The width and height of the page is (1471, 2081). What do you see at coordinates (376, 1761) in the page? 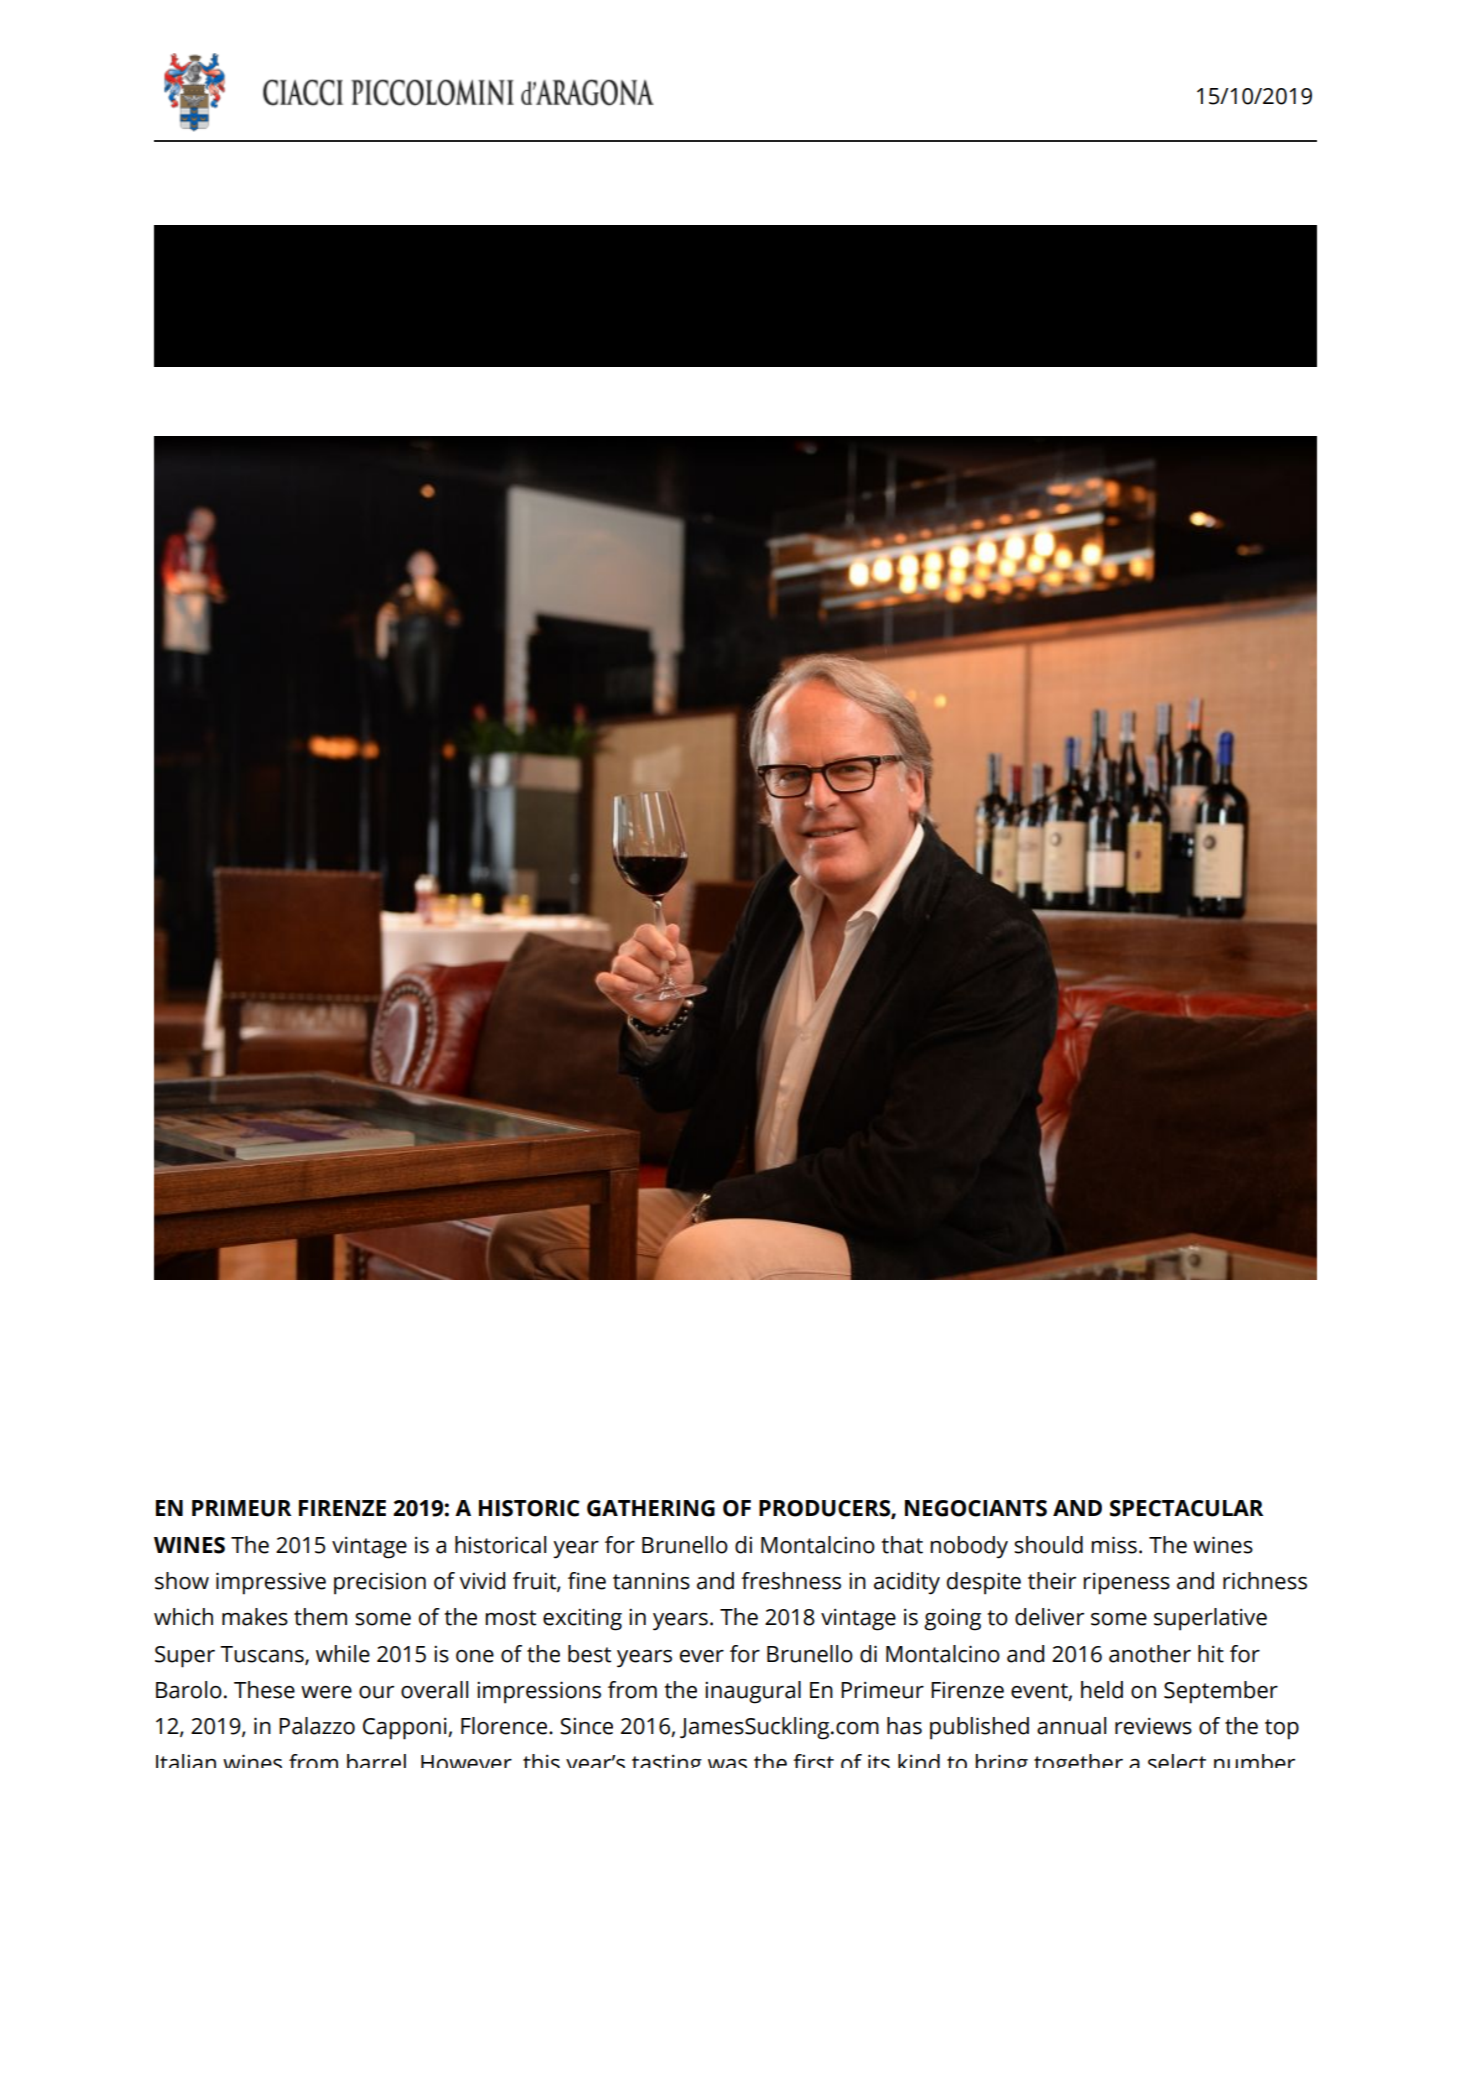
I see `barrel` at bounding box center [376, 1761].
